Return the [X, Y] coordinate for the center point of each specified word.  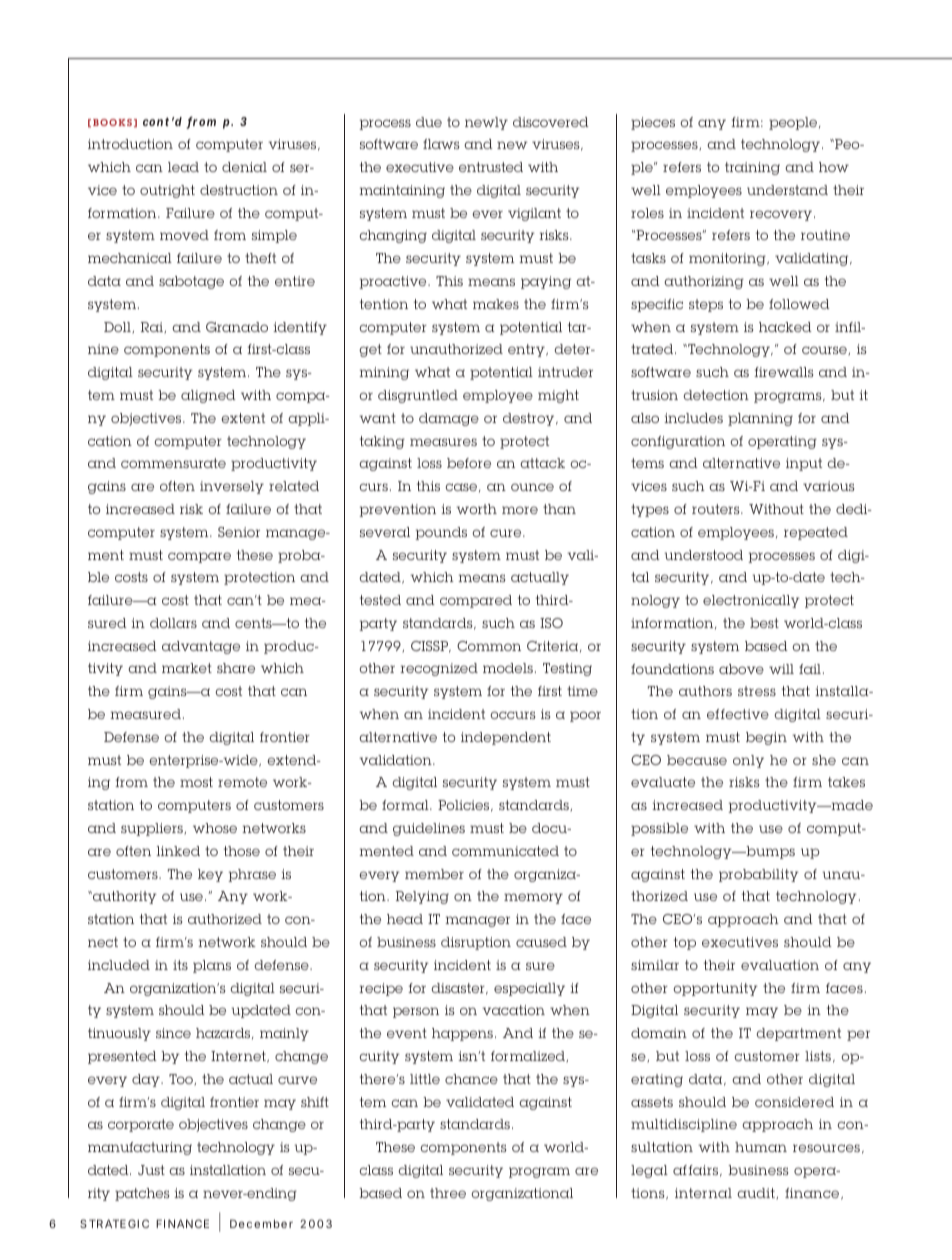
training [752, 168]
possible [659, 829]
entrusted [491, 167]
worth [476, 509]
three [448, 1193]
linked [178, 851]
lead [183, 167]
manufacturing [140, 1148]
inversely [232, 487]
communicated [505, 851]
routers [717, 509]
